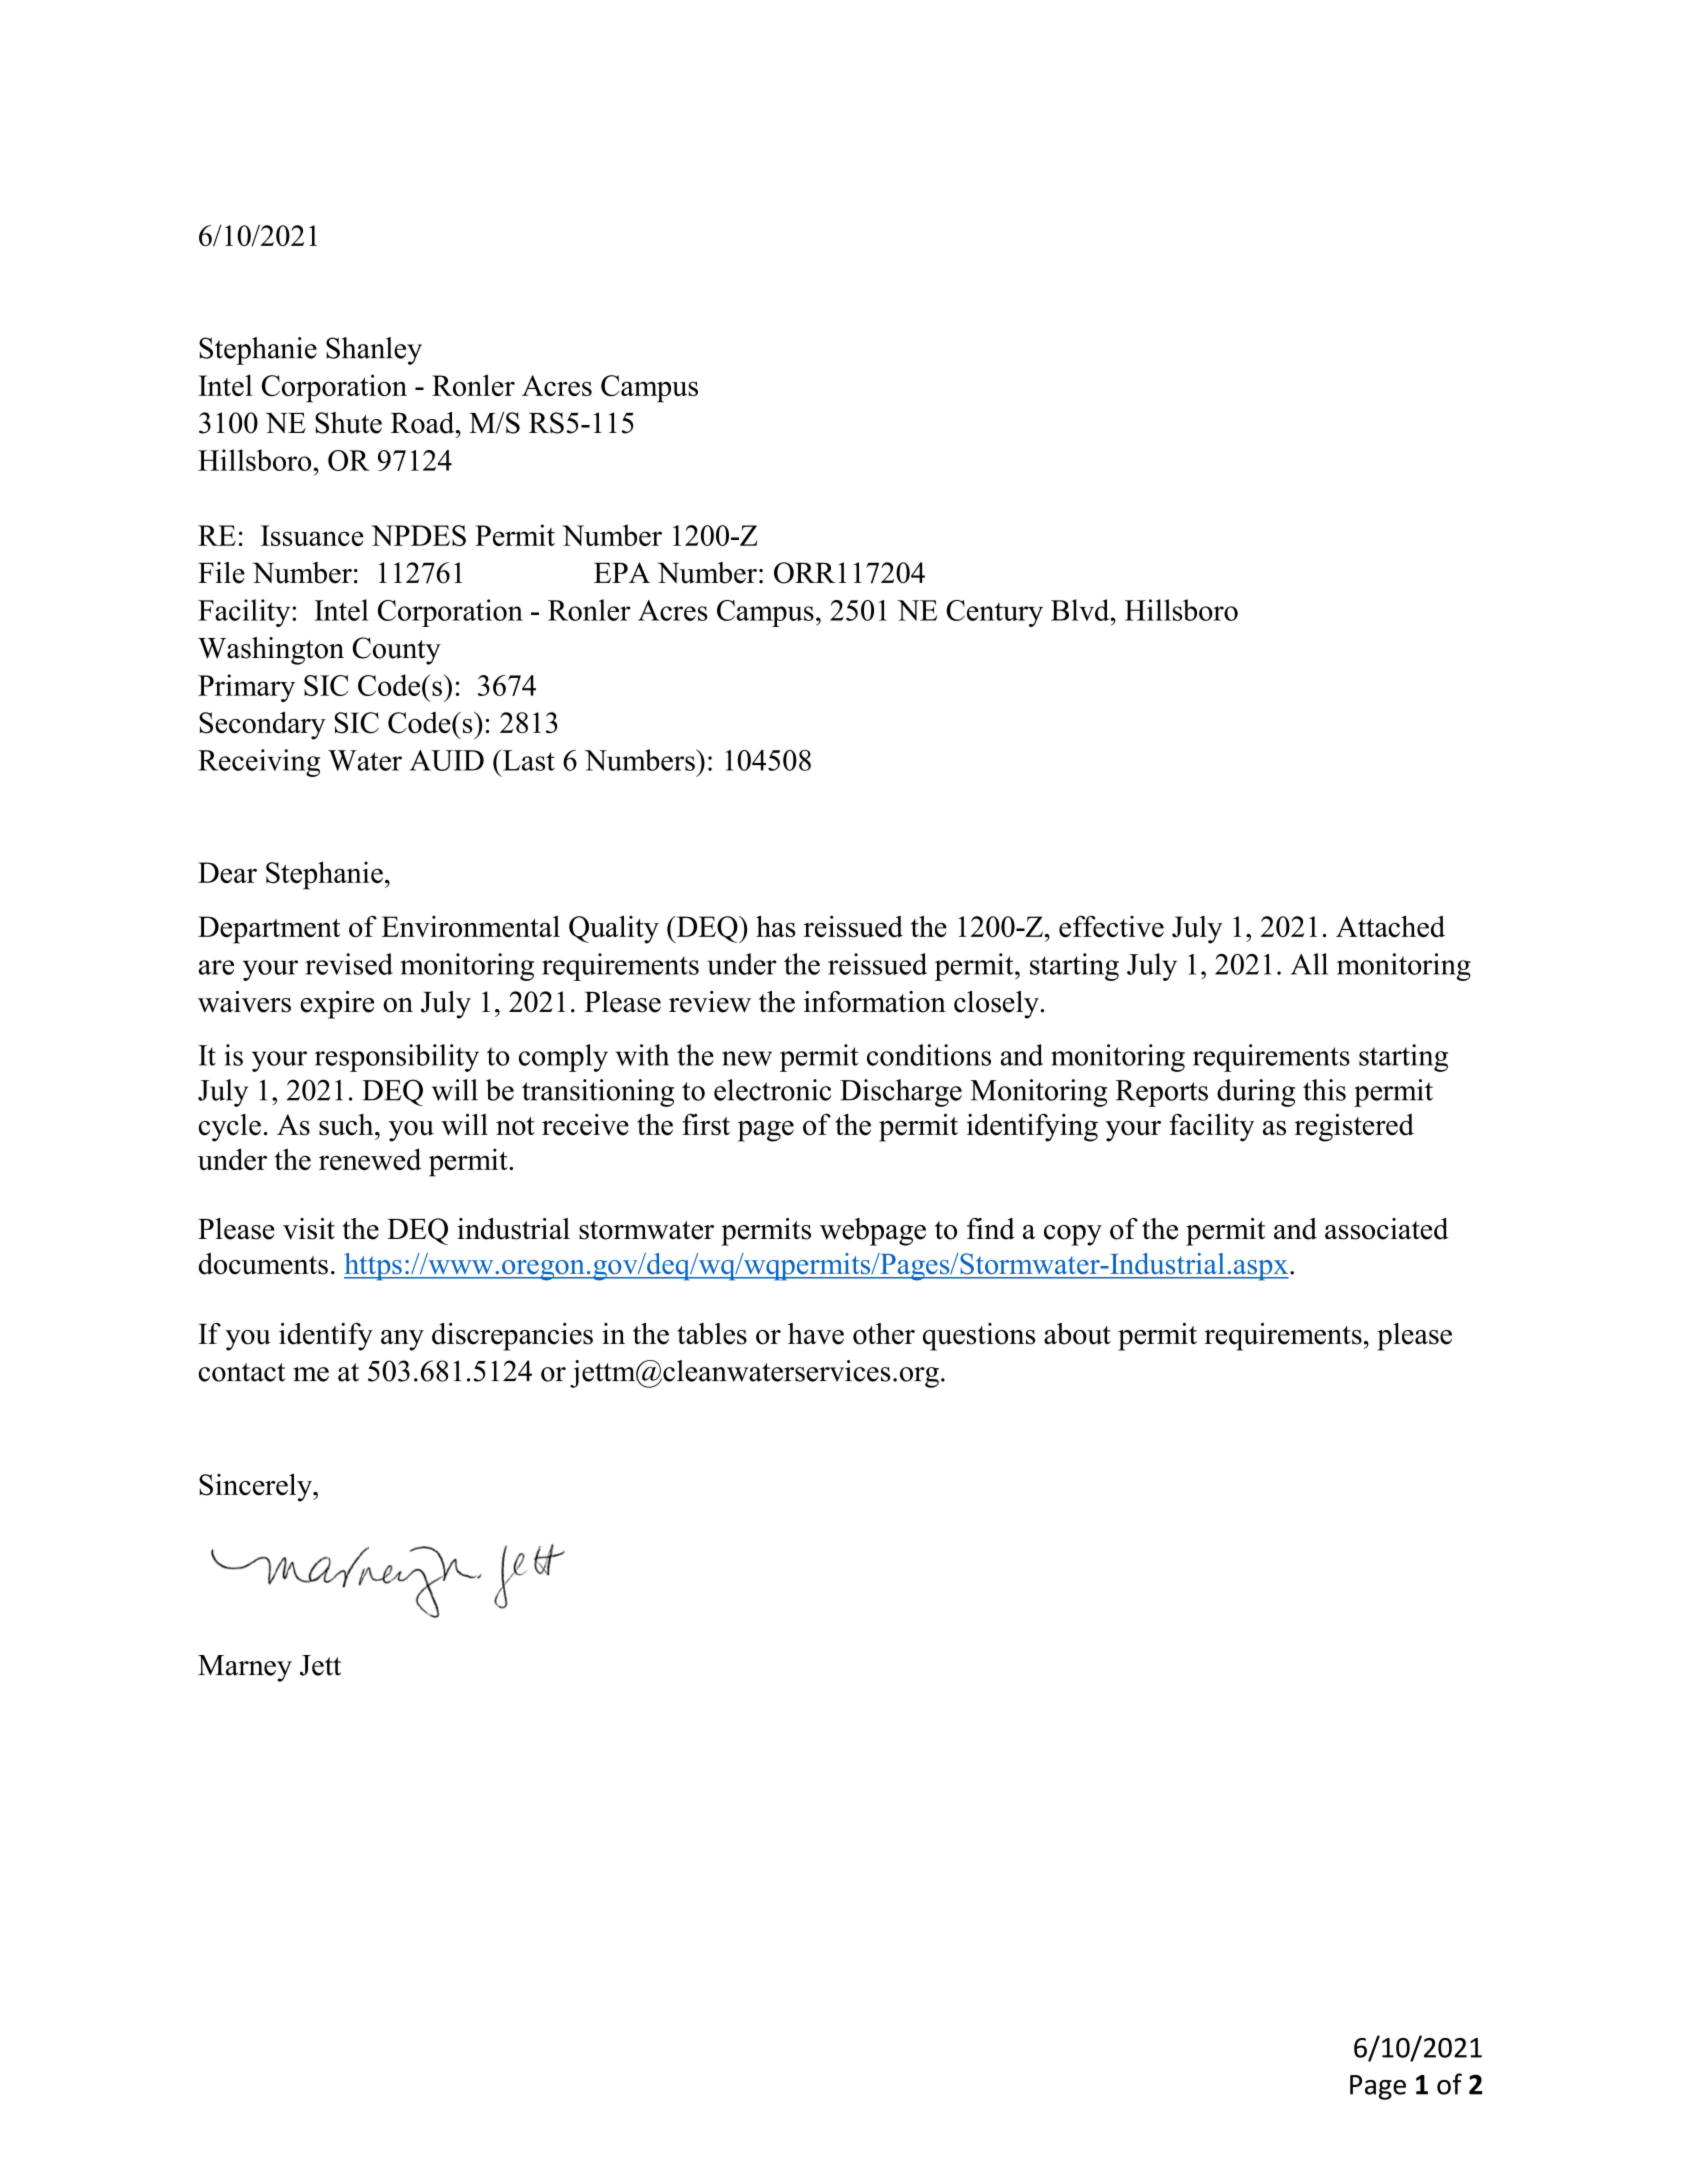 This document has width=1681, height=2175. Describe the element at coordinates (1081, 610) in the document. I see `Blvd` at that location.
